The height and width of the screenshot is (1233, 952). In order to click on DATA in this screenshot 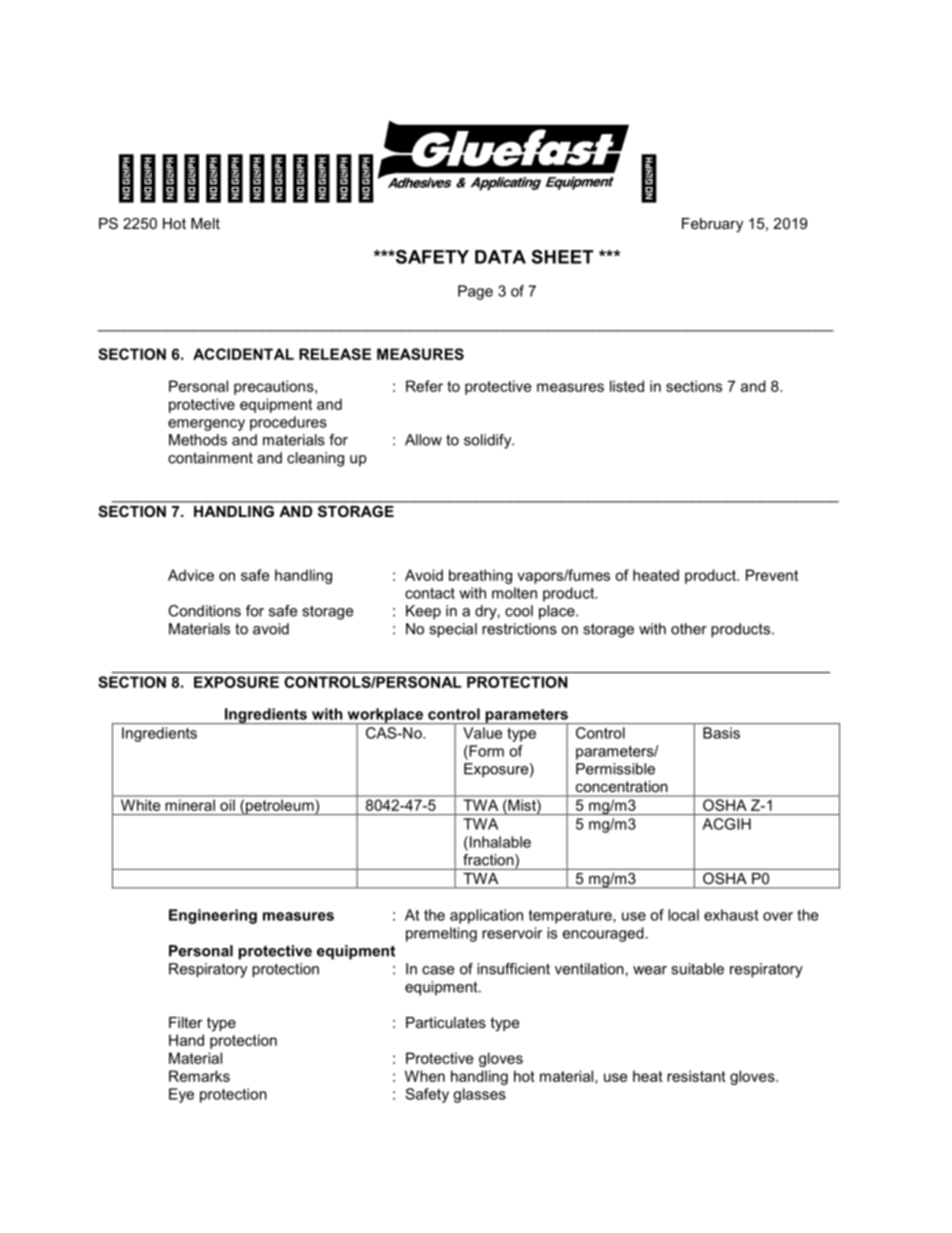, I will do `click(500, 257)`.
